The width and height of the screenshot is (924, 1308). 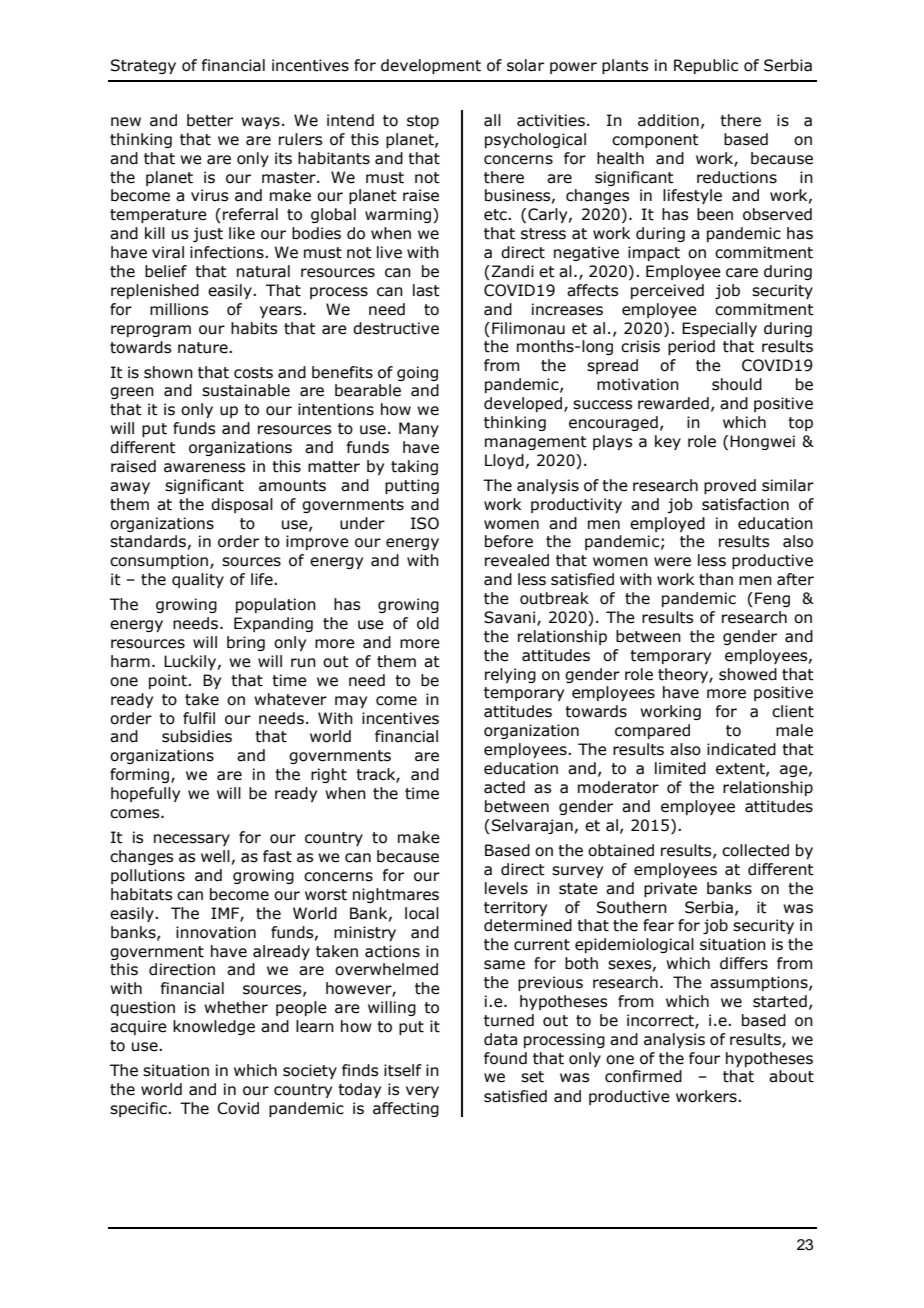 I want to click on acted, so click(x=504, y=787).
